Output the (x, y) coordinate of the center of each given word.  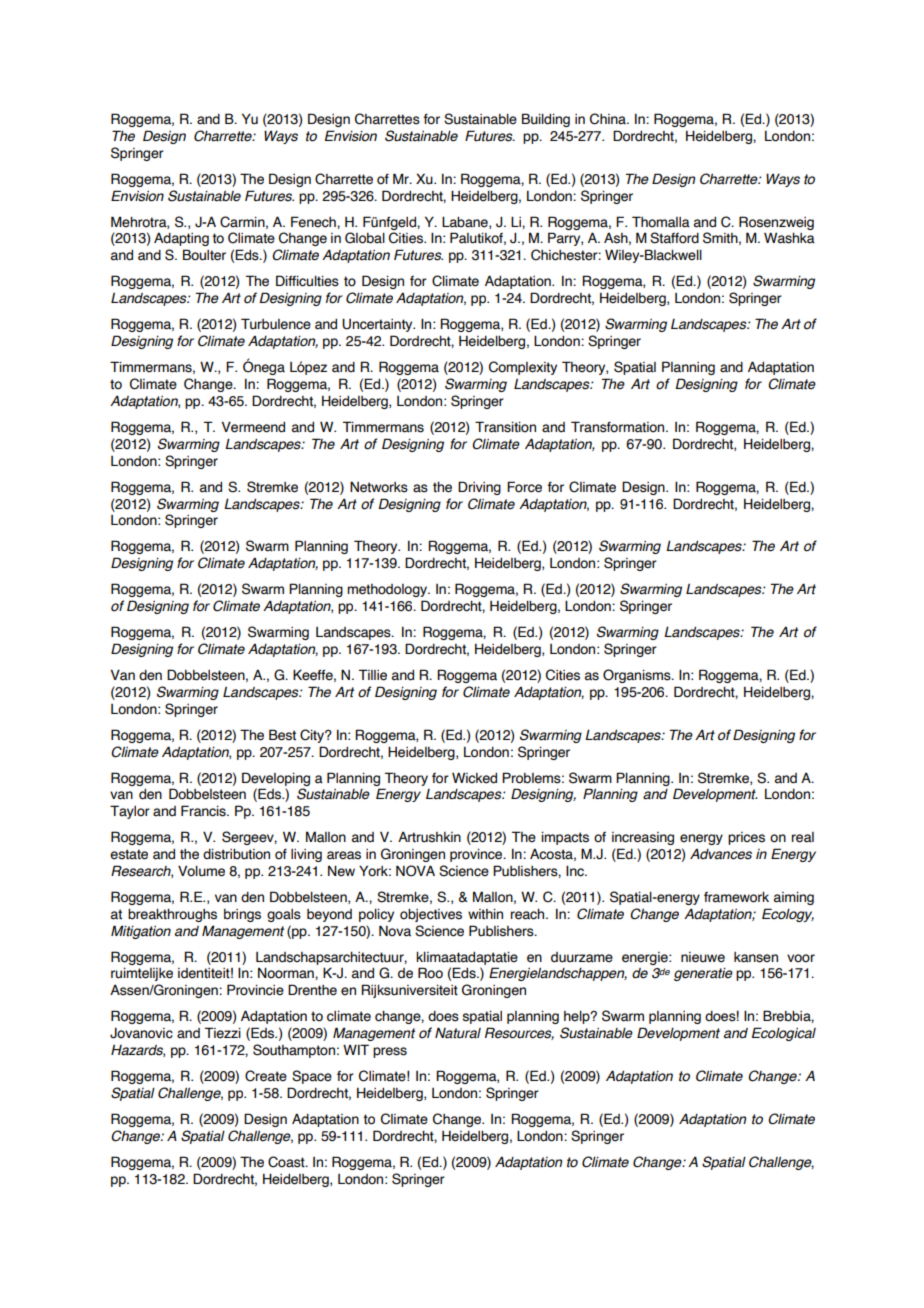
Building (546, 120)
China (609, 119)
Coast (287, 1162)
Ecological (784, 1034)
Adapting (181, 239)
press (390, 1052)
